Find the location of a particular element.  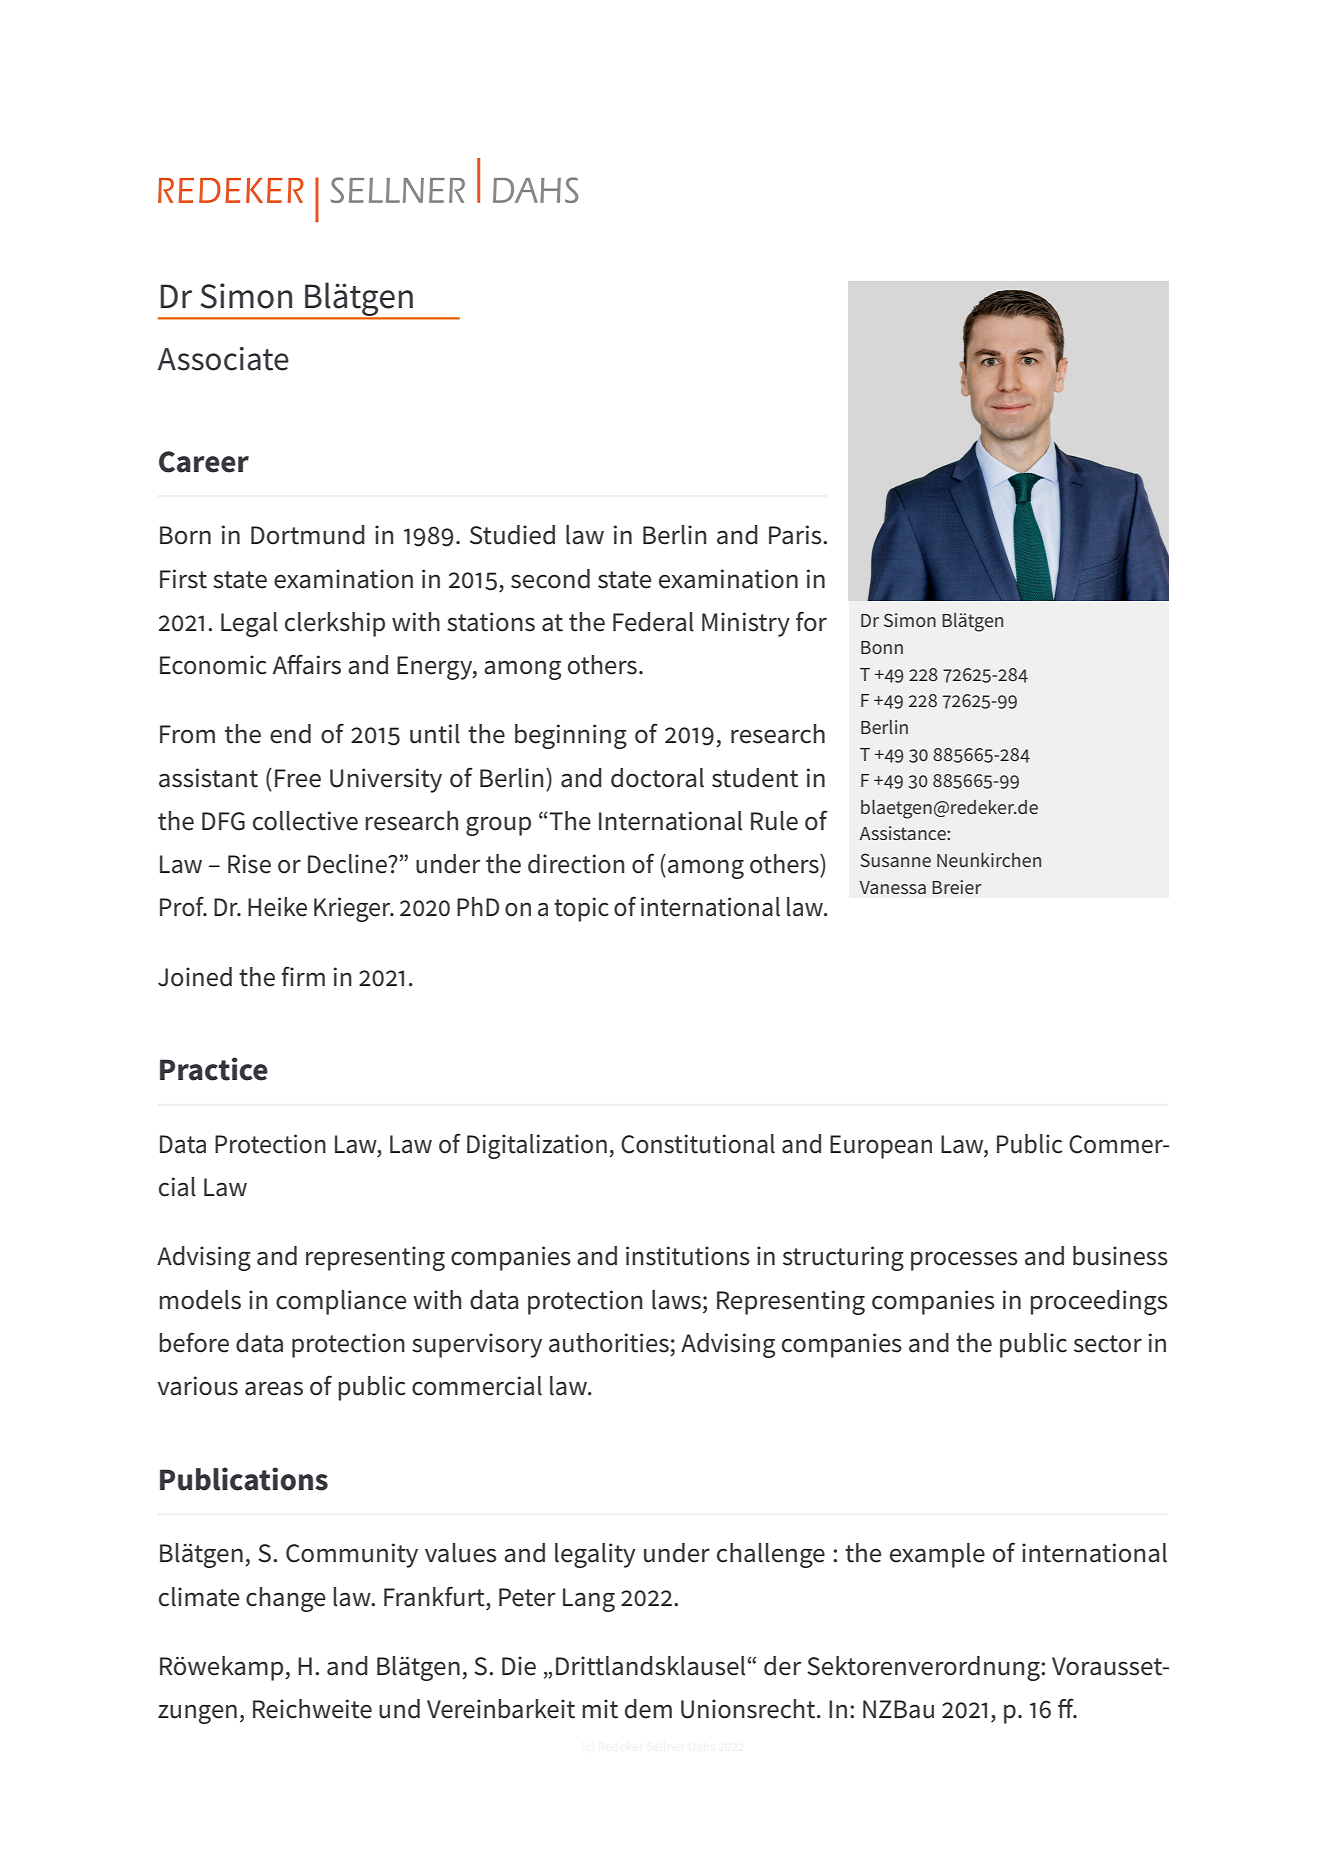

Associate is located at coordinates (223, 359).
